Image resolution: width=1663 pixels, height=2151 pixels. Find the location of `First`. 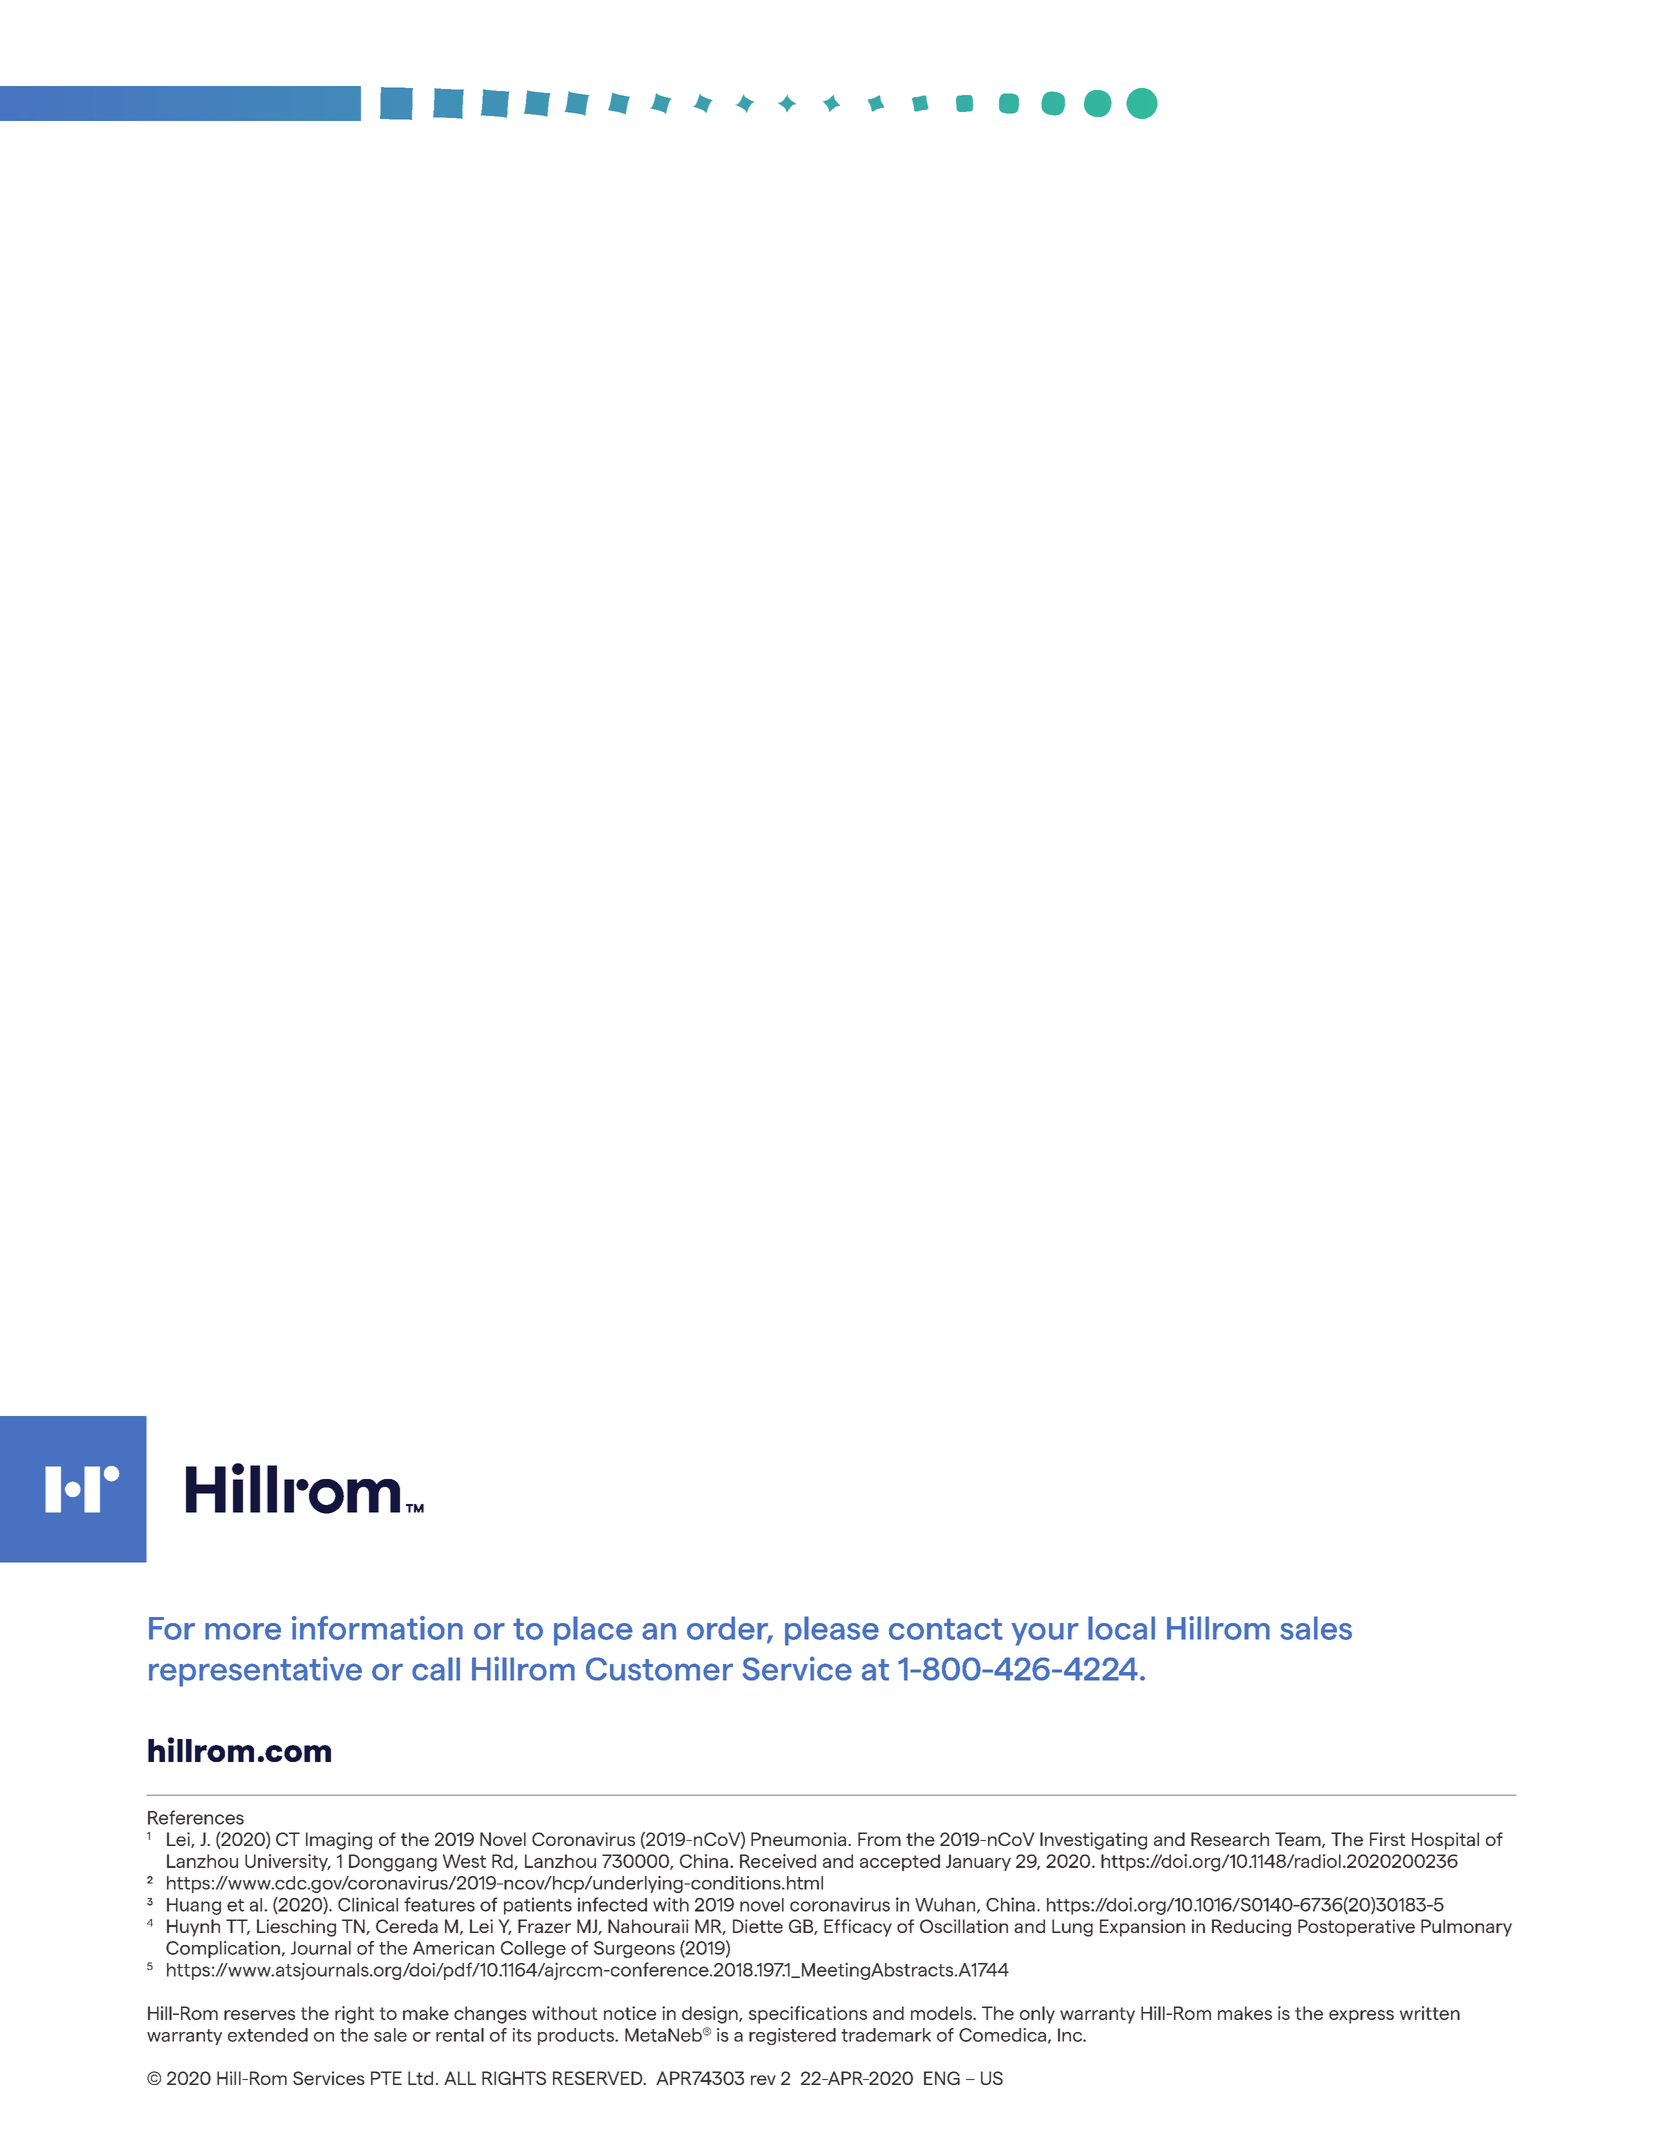

First is located at coordinates (1388, 1839).
